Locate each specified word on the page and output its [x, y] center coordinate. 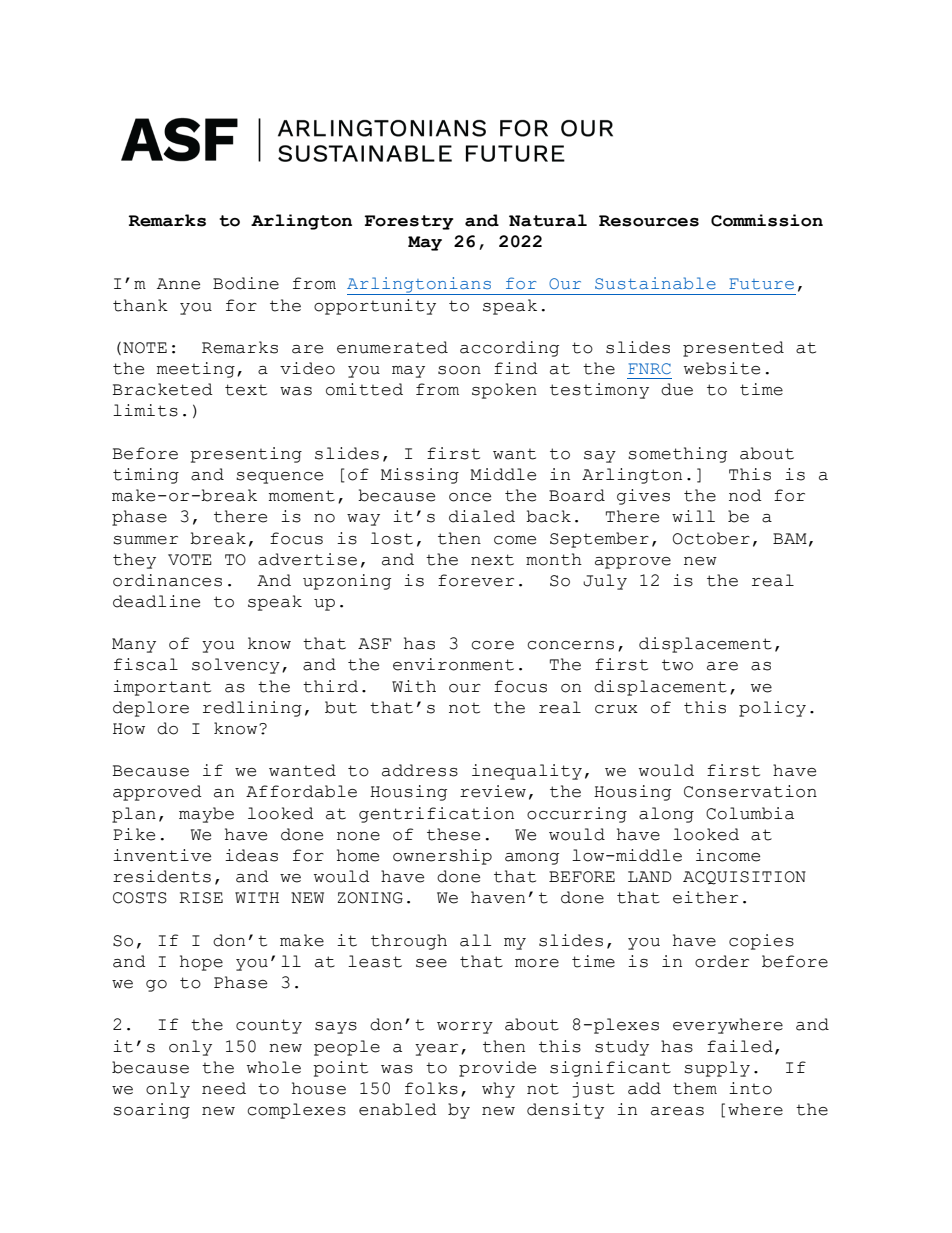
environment [453, 664]
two [677, 665]
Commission [767, 220]
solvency [236, 666]
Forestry [408, 222]
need [224, 1088]
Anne [178, 284]
